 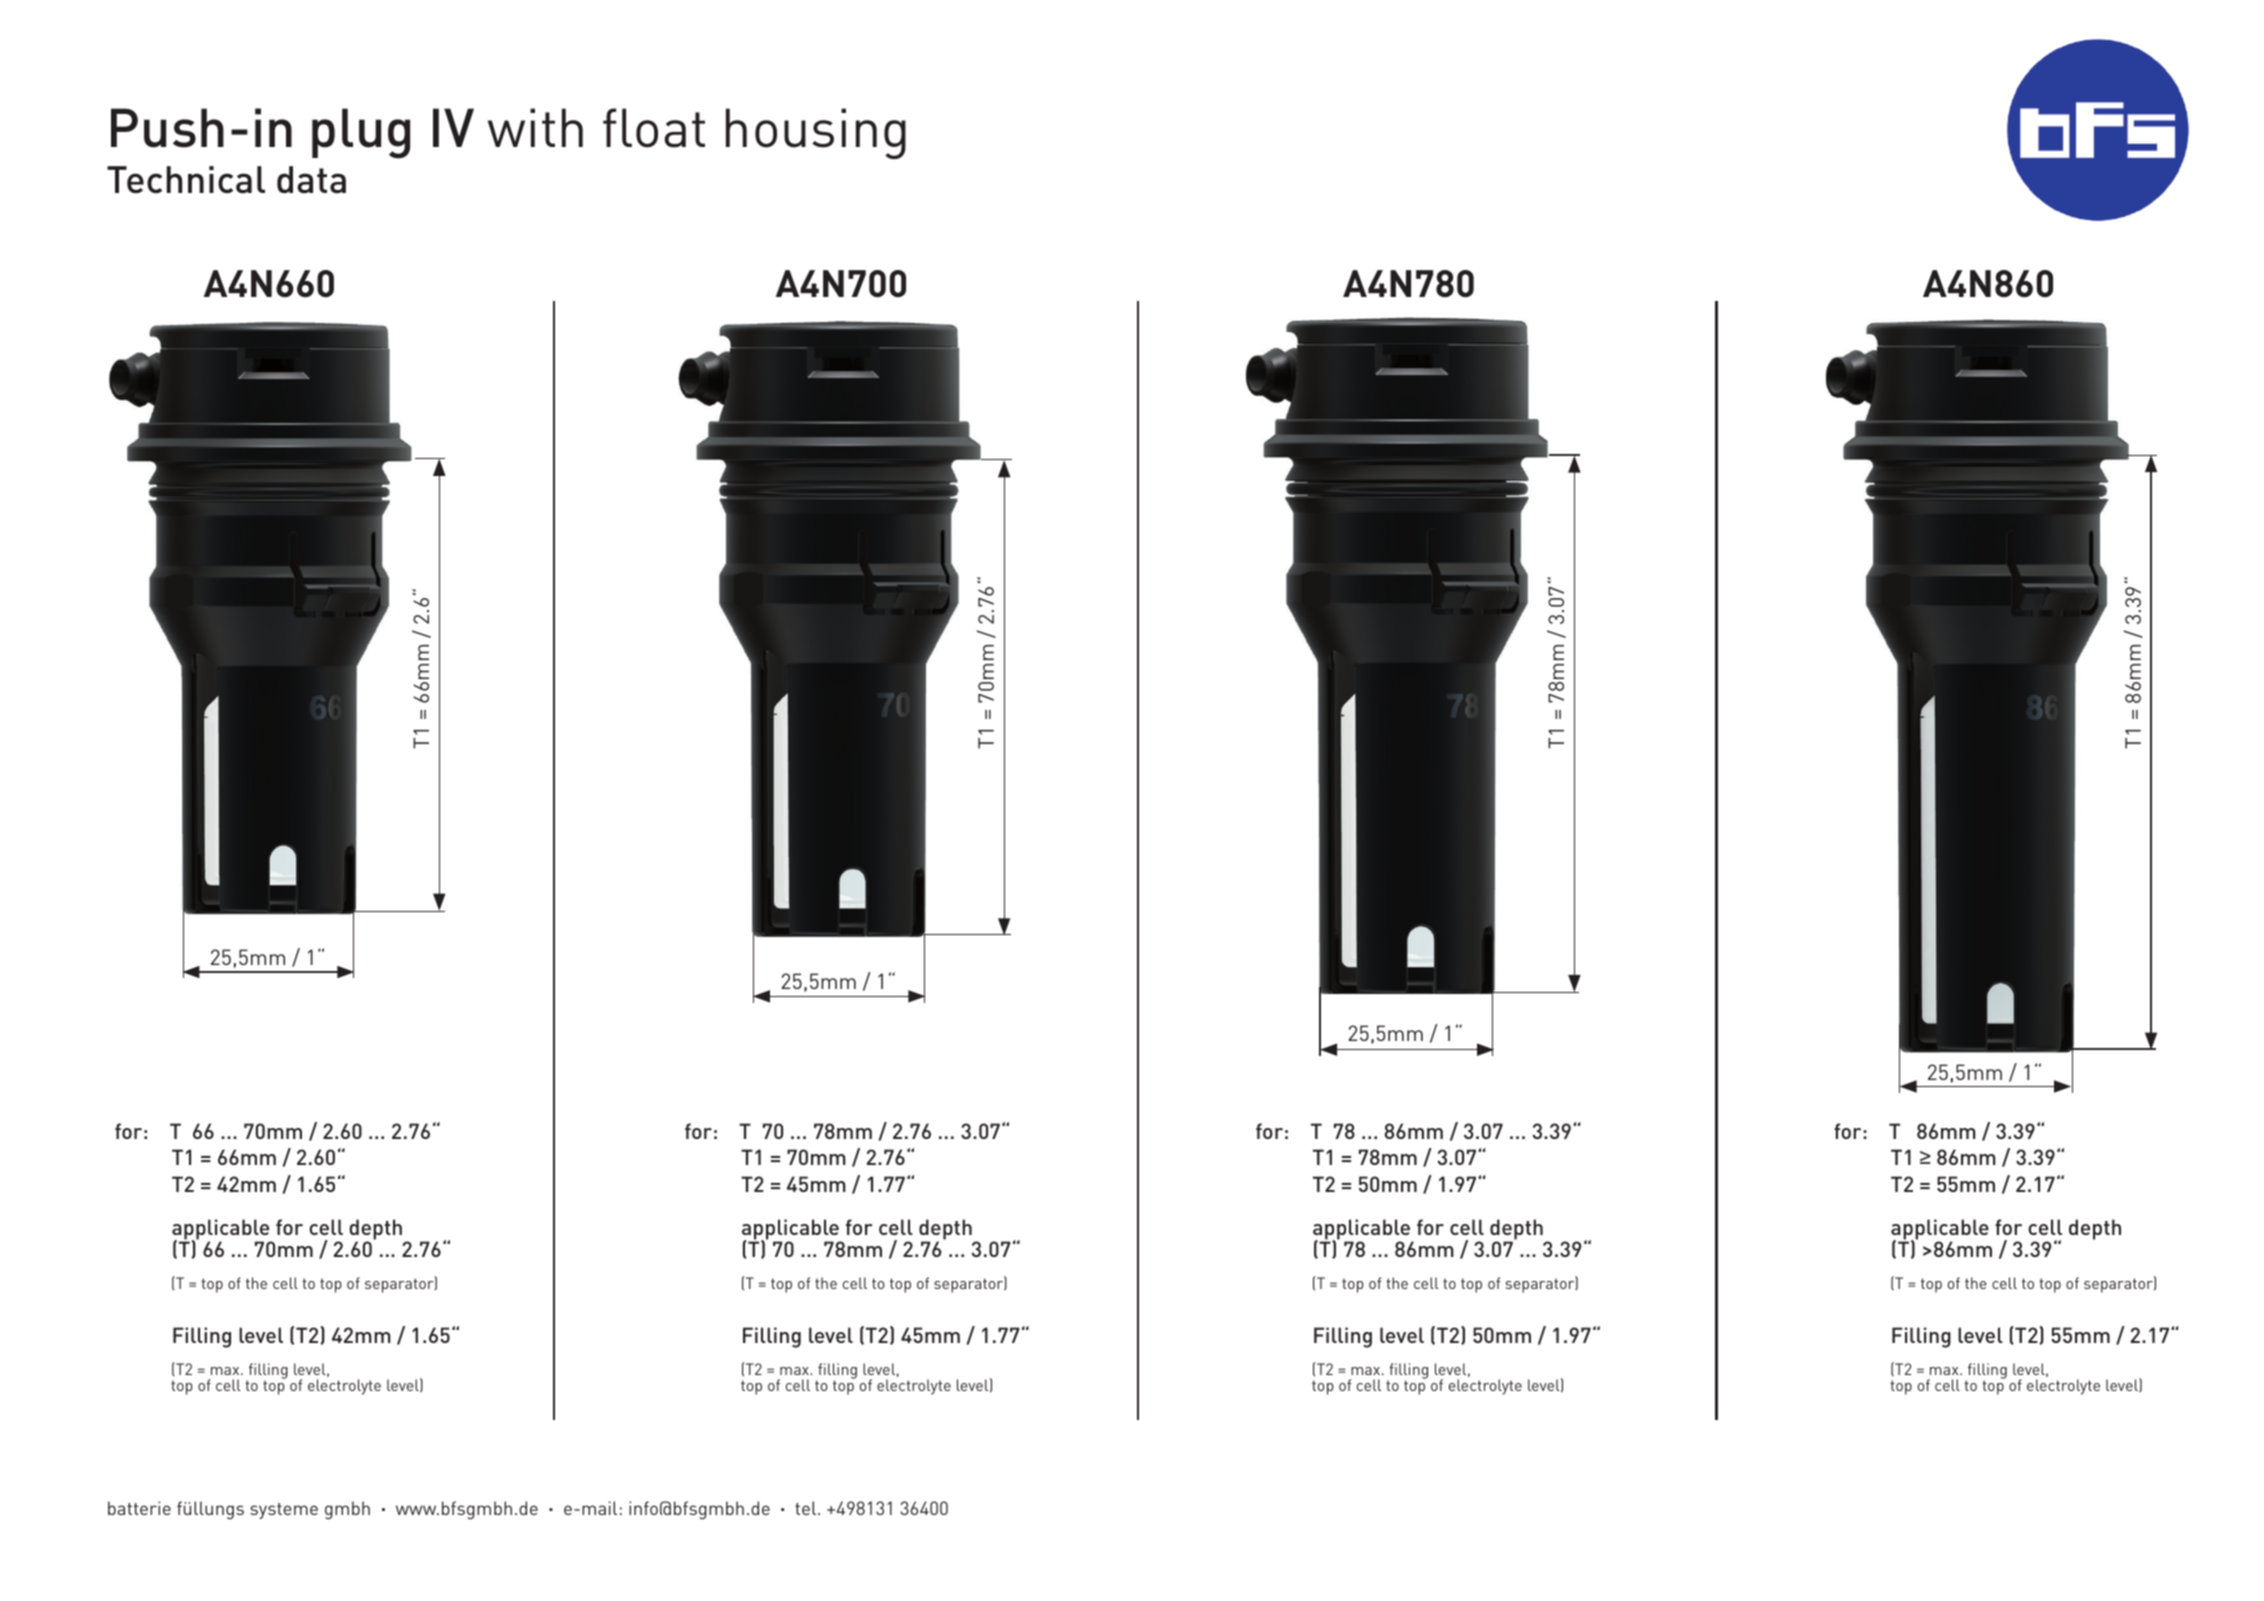 I want to click on data, so click(x=311, y=179).
